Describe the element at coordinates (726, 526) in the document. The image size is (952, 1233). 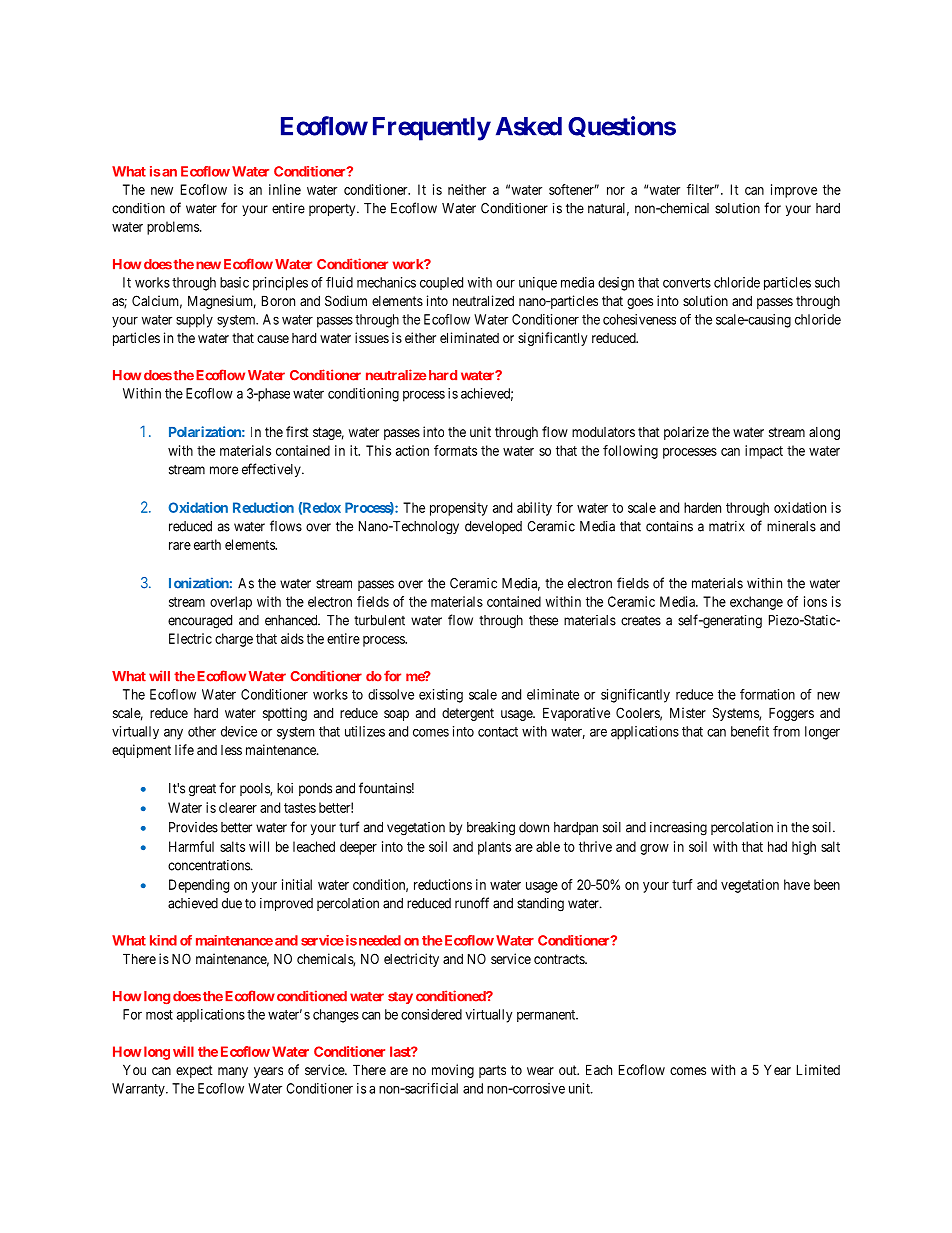
I see `matrix` at that location.
